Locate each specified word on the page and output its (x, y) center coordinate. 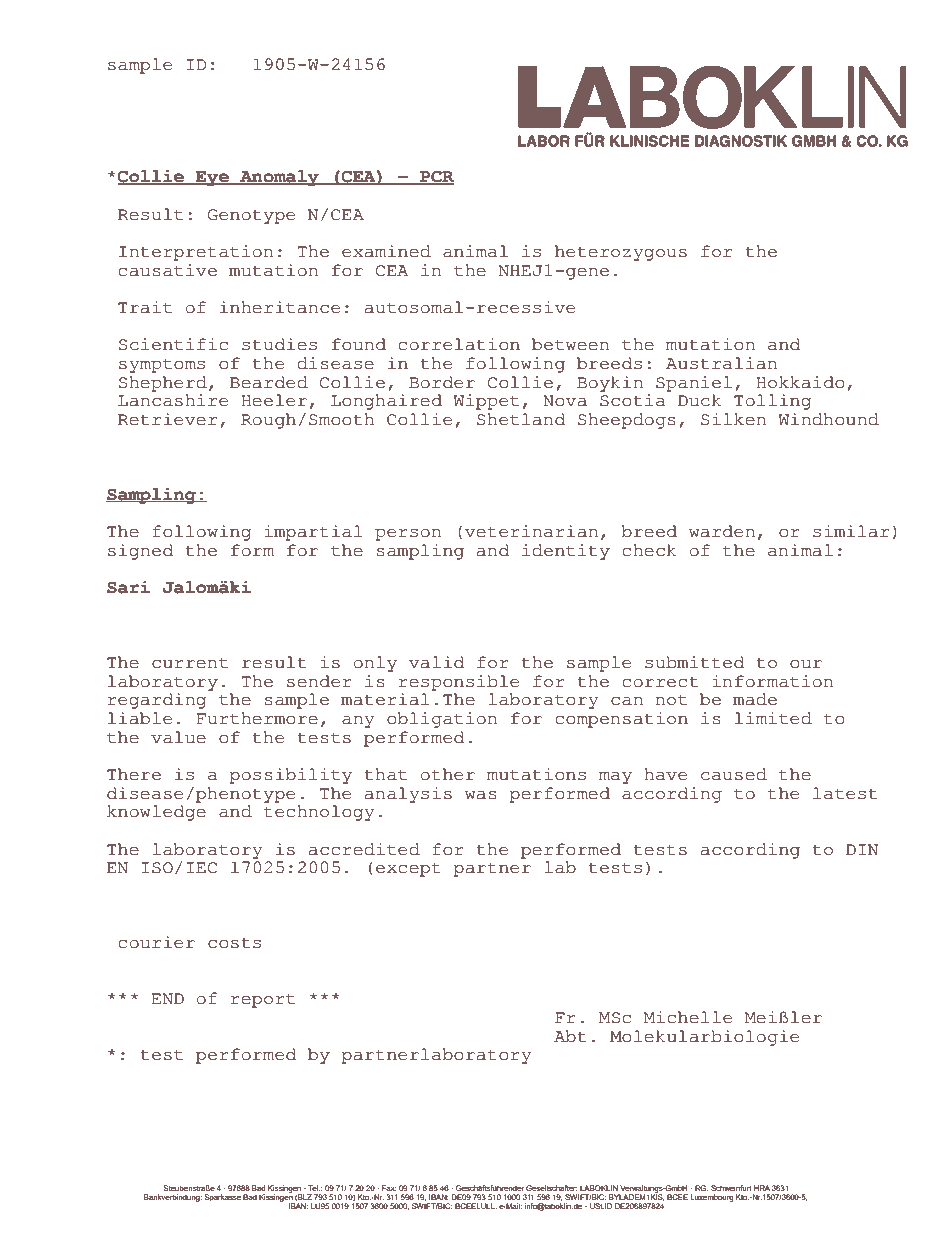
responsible (459, 683)
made (755, 699)
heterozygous (621, 253)
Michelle (688, 1017)
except (408, 869)
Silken (733, 419)
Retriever (167, 419)
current (190, 663)
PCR (436, 178)
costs (234, 943)
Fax (389, 1188)
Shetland (521, 419)
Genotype (251, 216)
